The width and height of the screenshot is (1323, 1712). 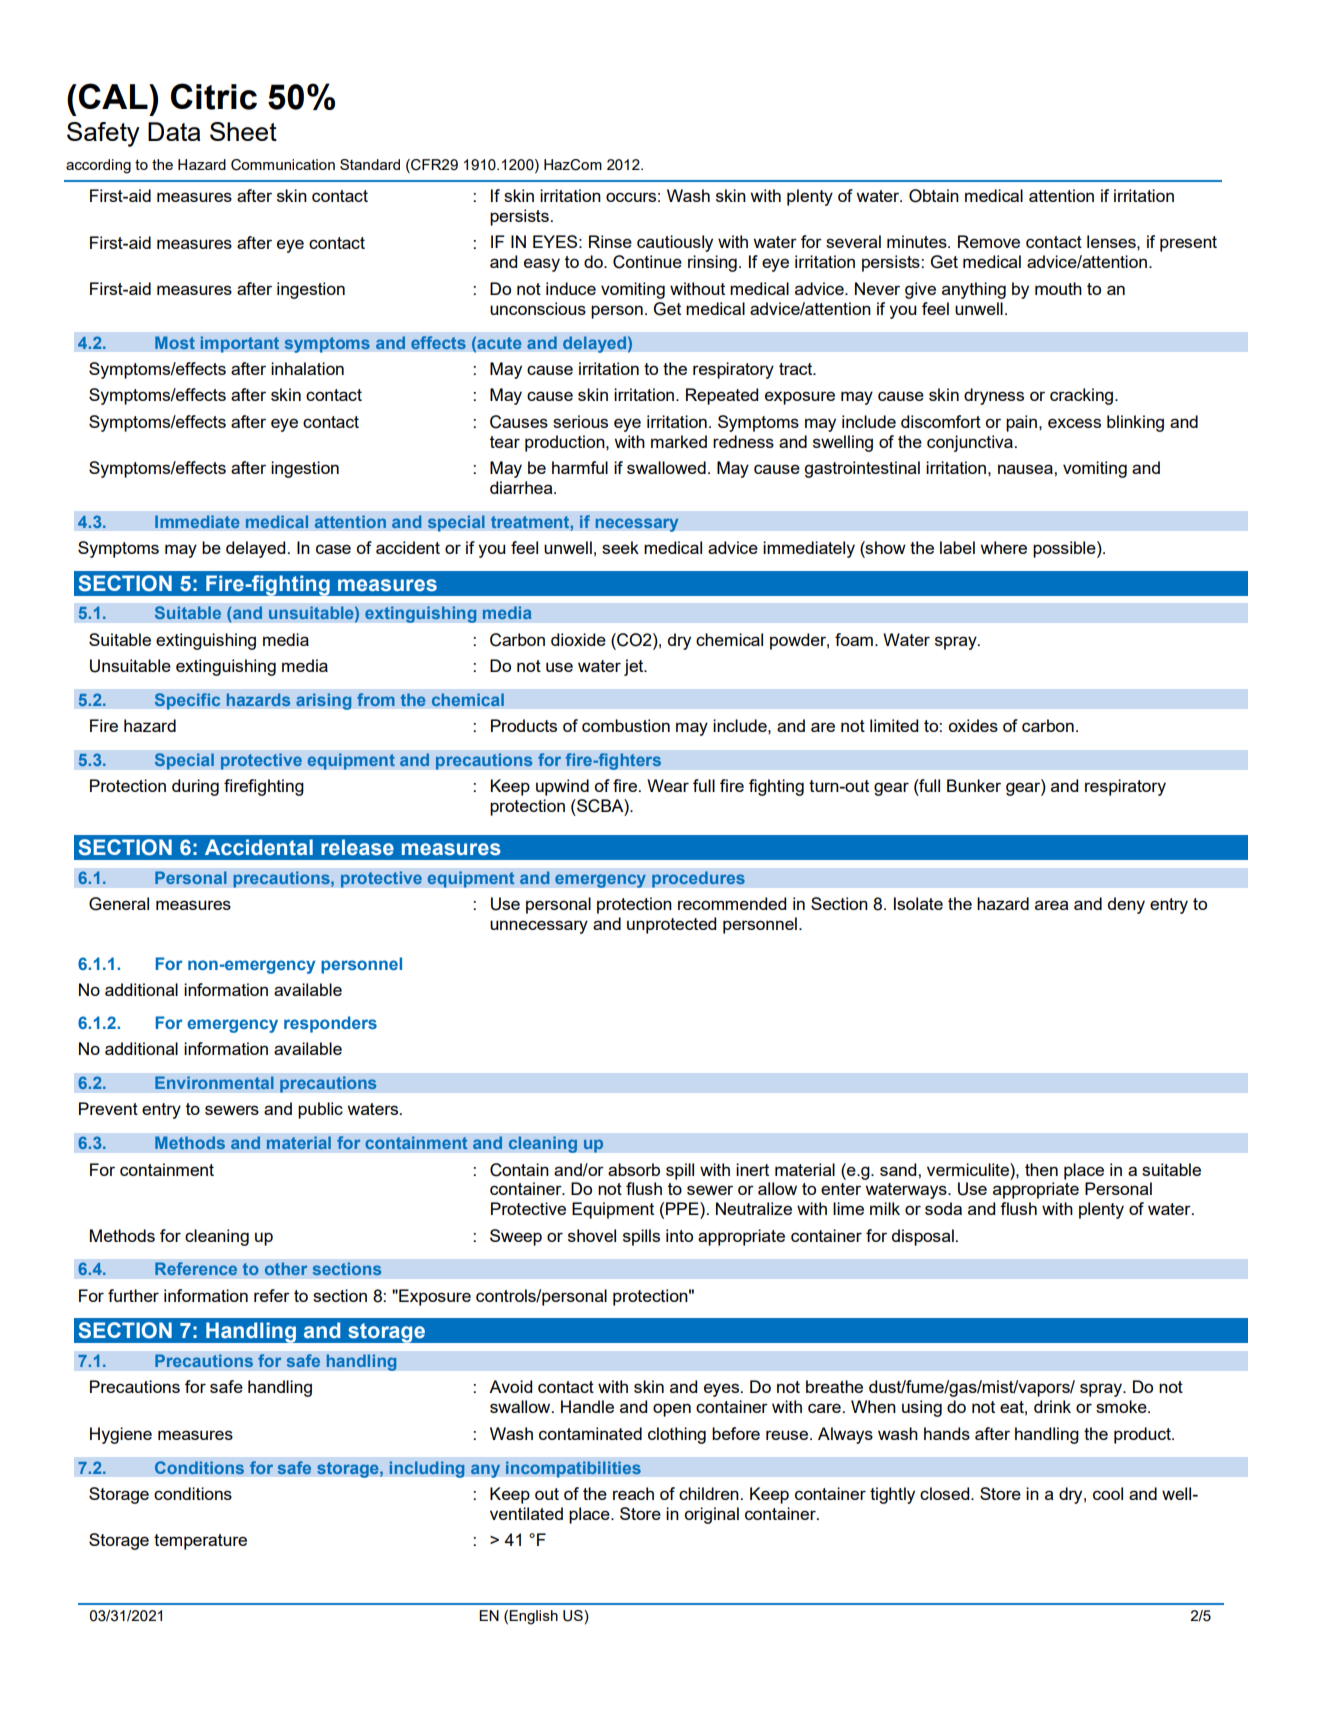 What do you see at coordinates (1051, 905) in the screenshot?
I see `area` at bounding box center [1051, 905].
